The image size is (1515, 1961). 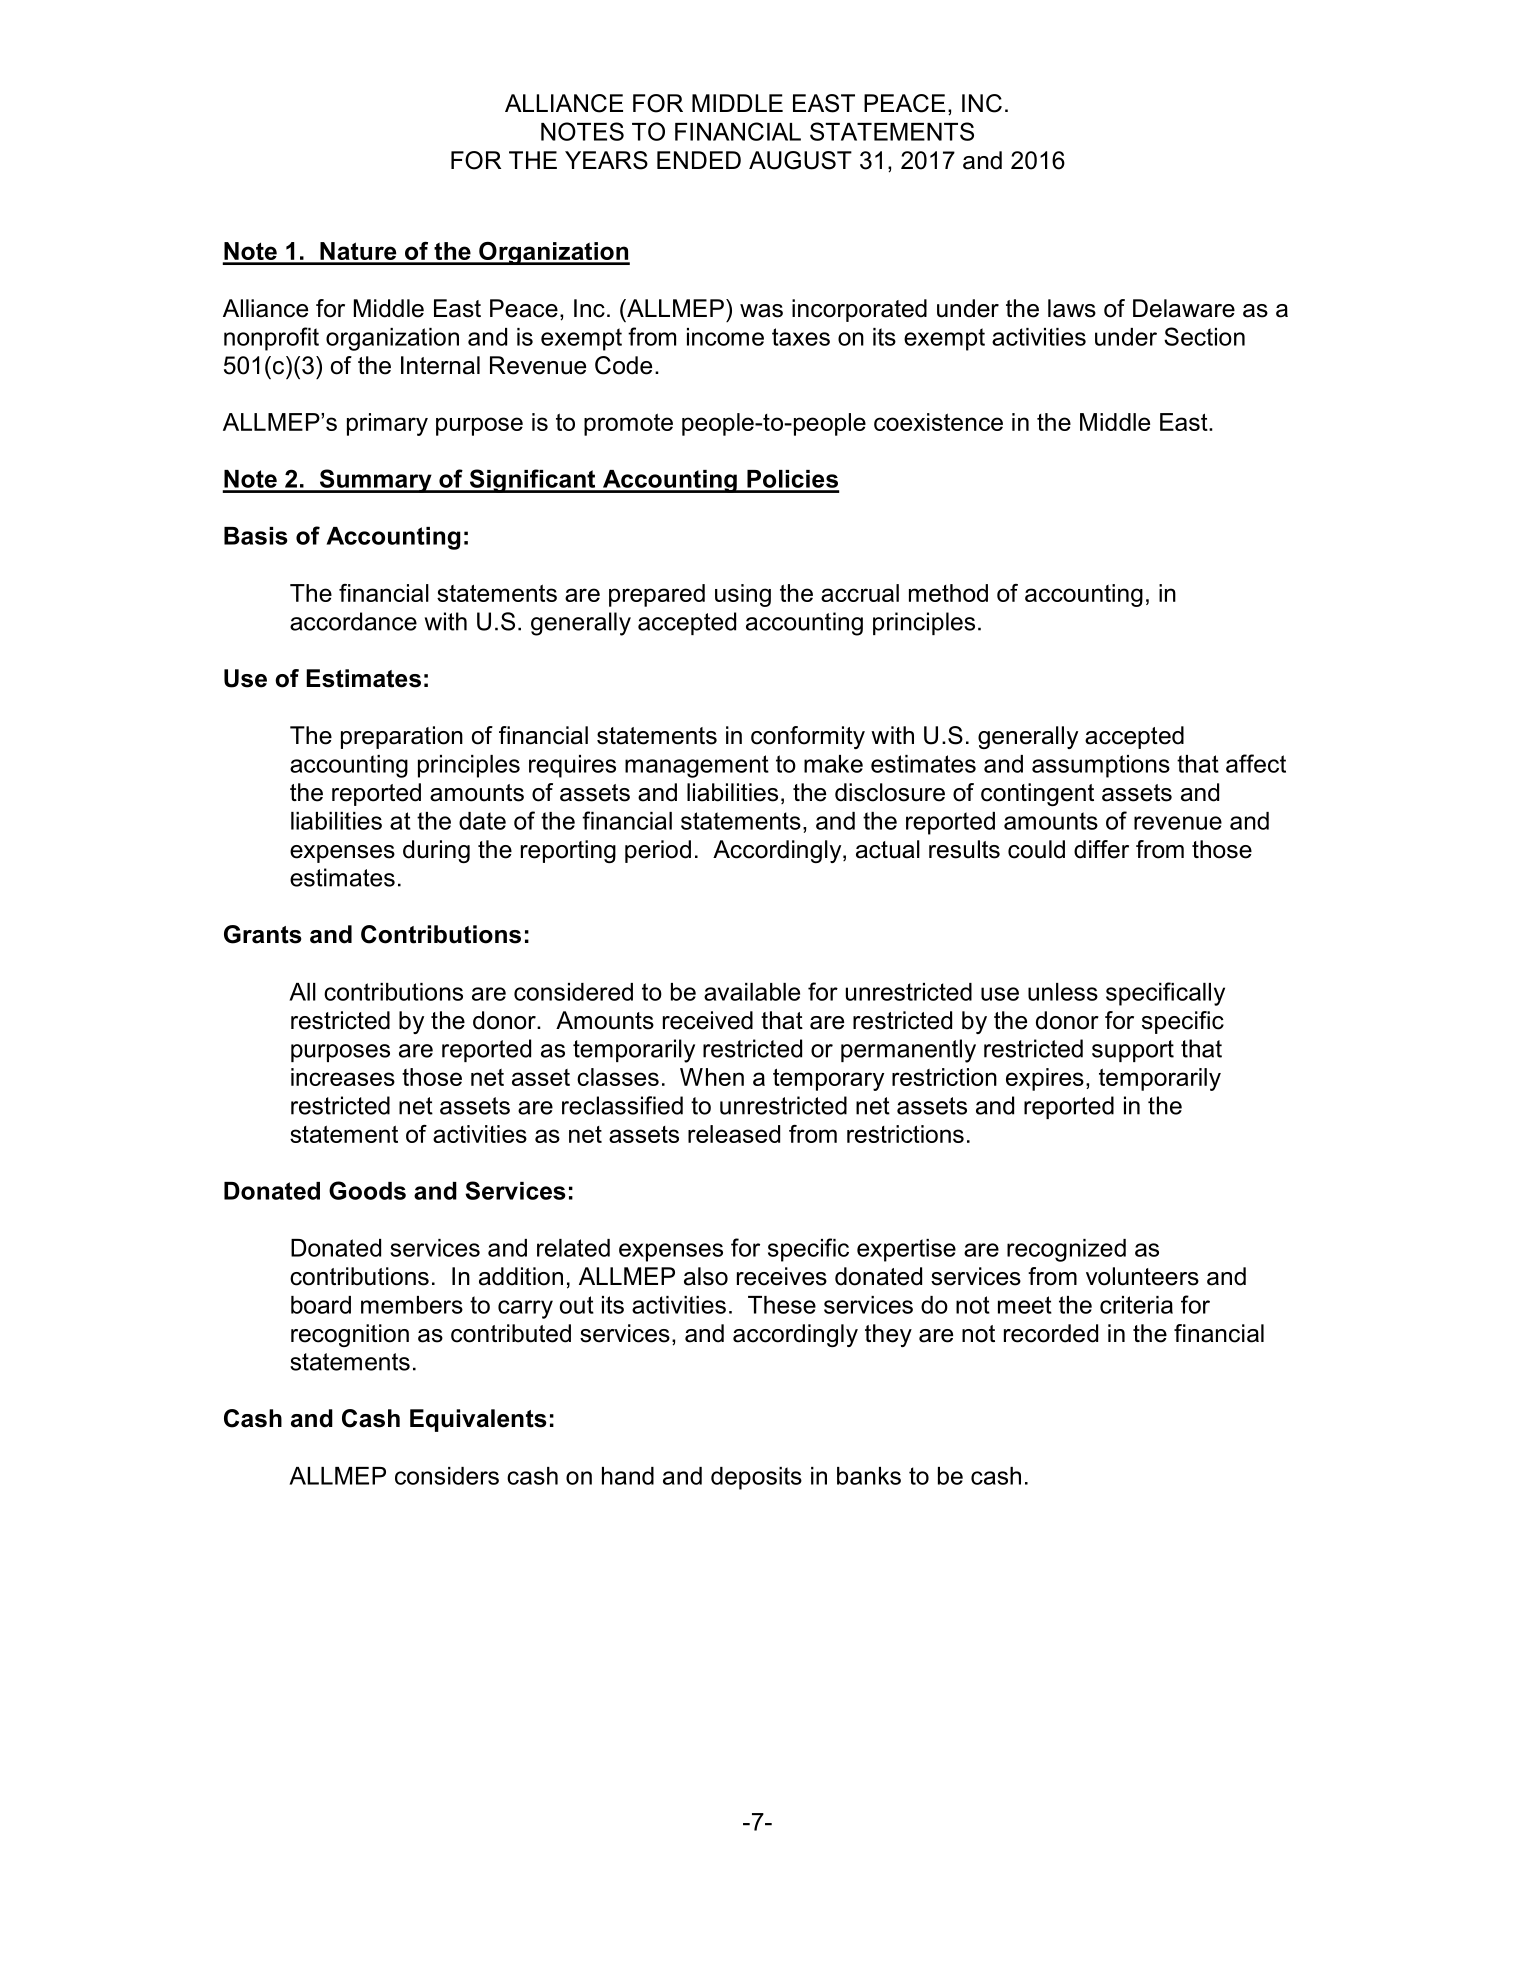 I want to click on management, so click(x=697, y=766).
